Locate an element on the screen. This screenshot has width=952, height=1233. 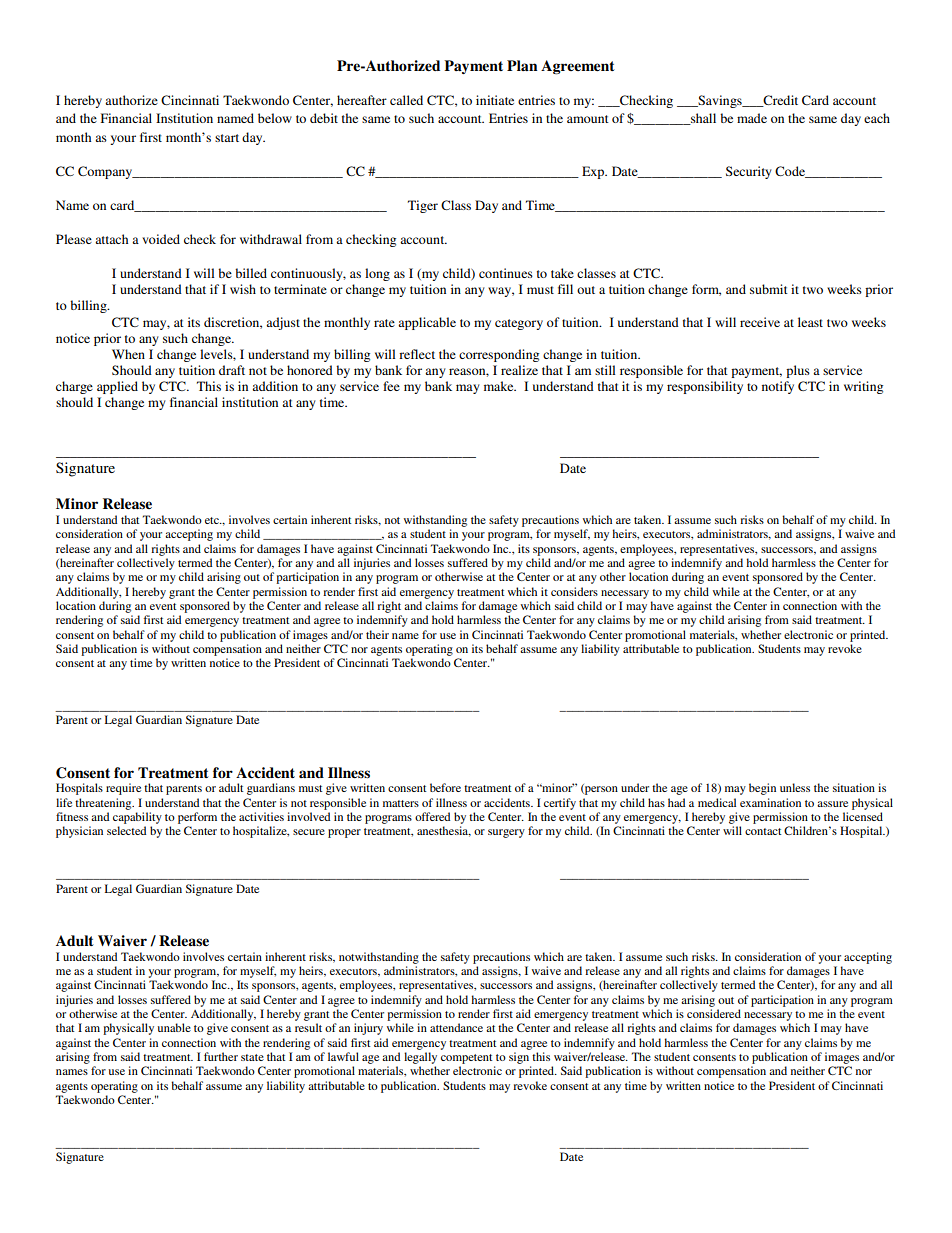
initiate is located at coordinates (495, 100).
